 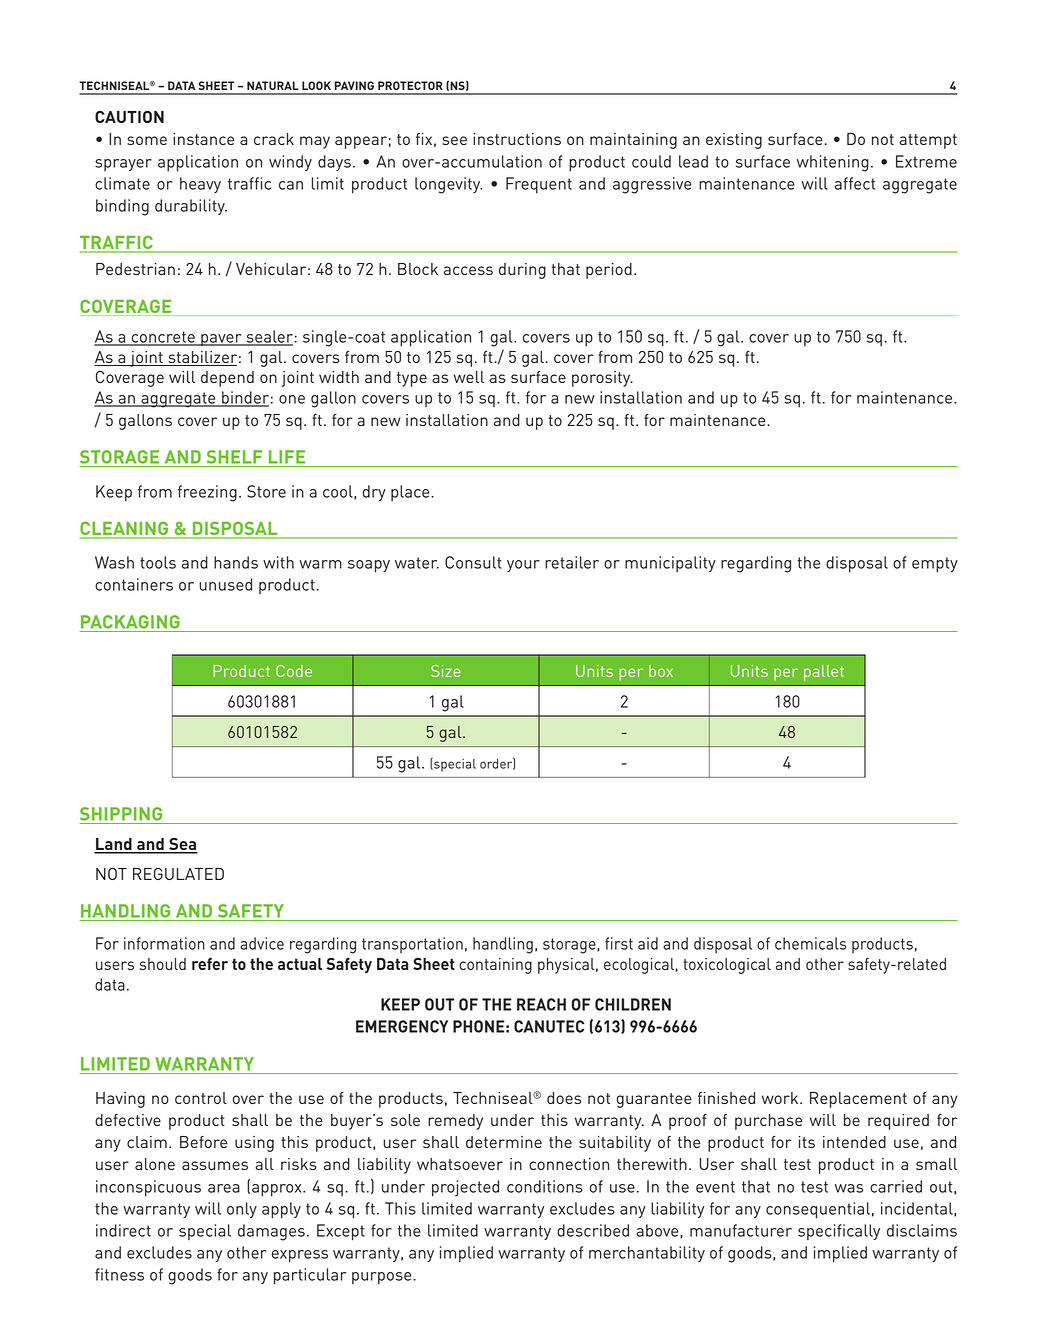 What do you see at coordinates (495, 966) in the screenshot?
I see `containing` at bounding box center [495, 966].
